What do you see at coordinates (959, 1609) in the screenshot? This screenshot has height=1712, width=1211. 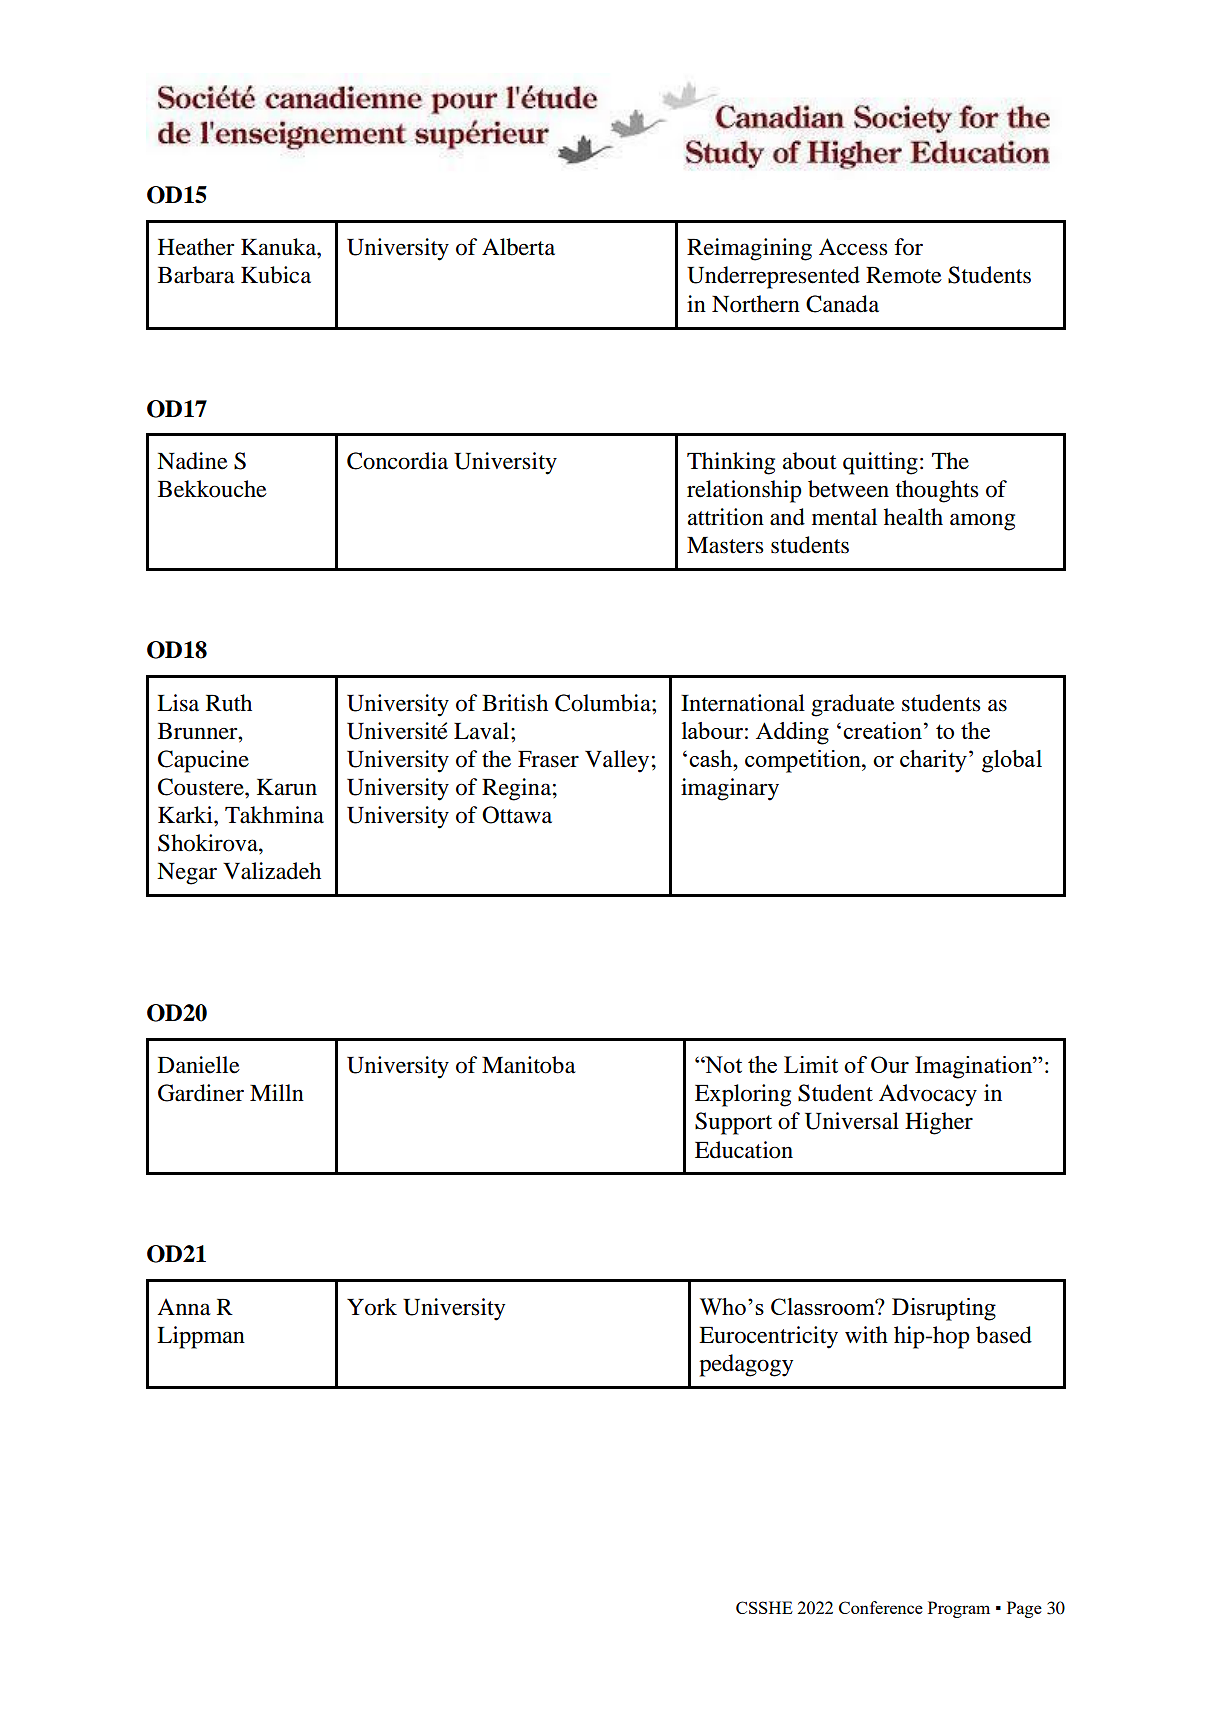 I see `Program` at bounding box center [959, 1609].
